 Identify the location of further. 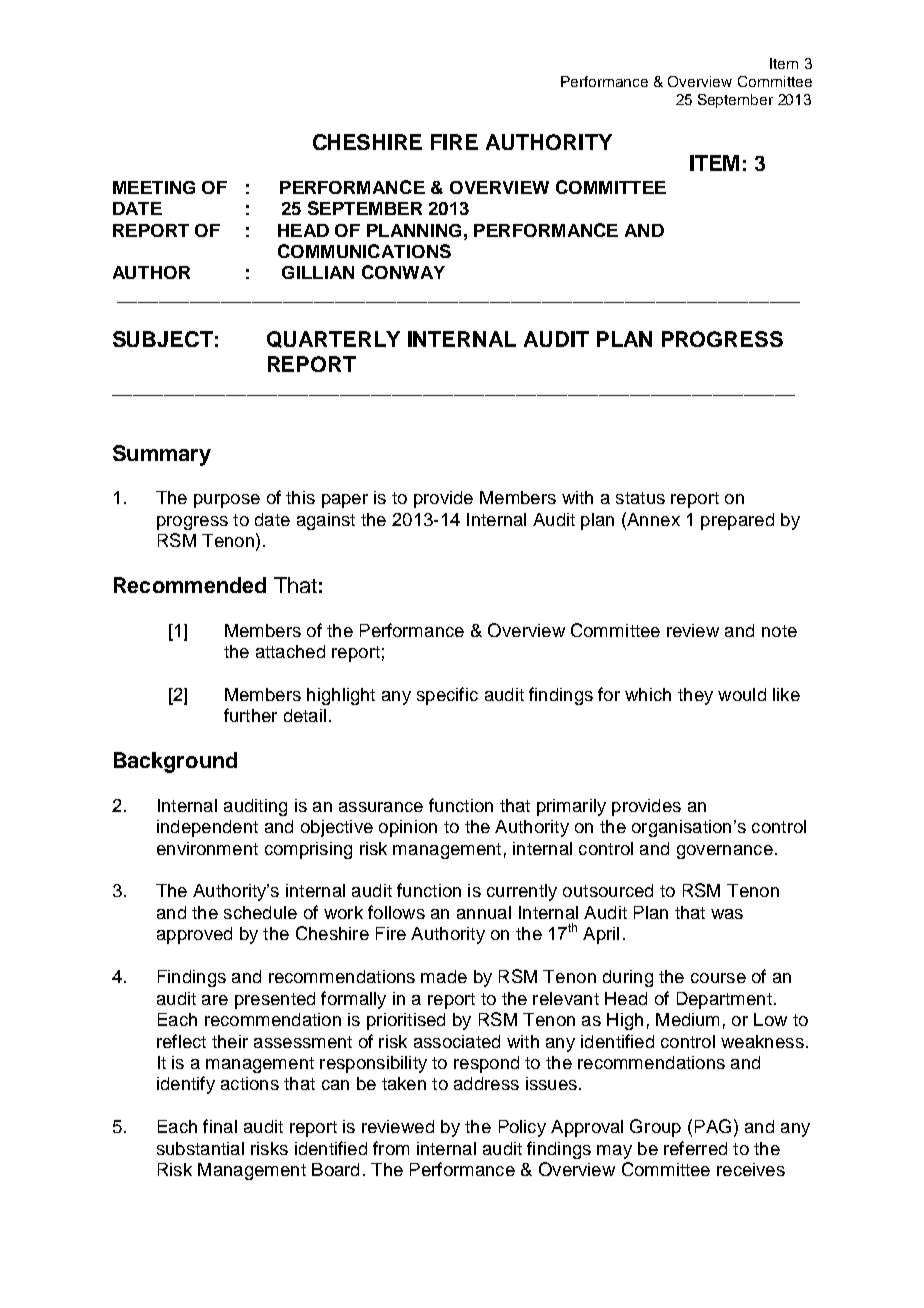
(250, 715).
